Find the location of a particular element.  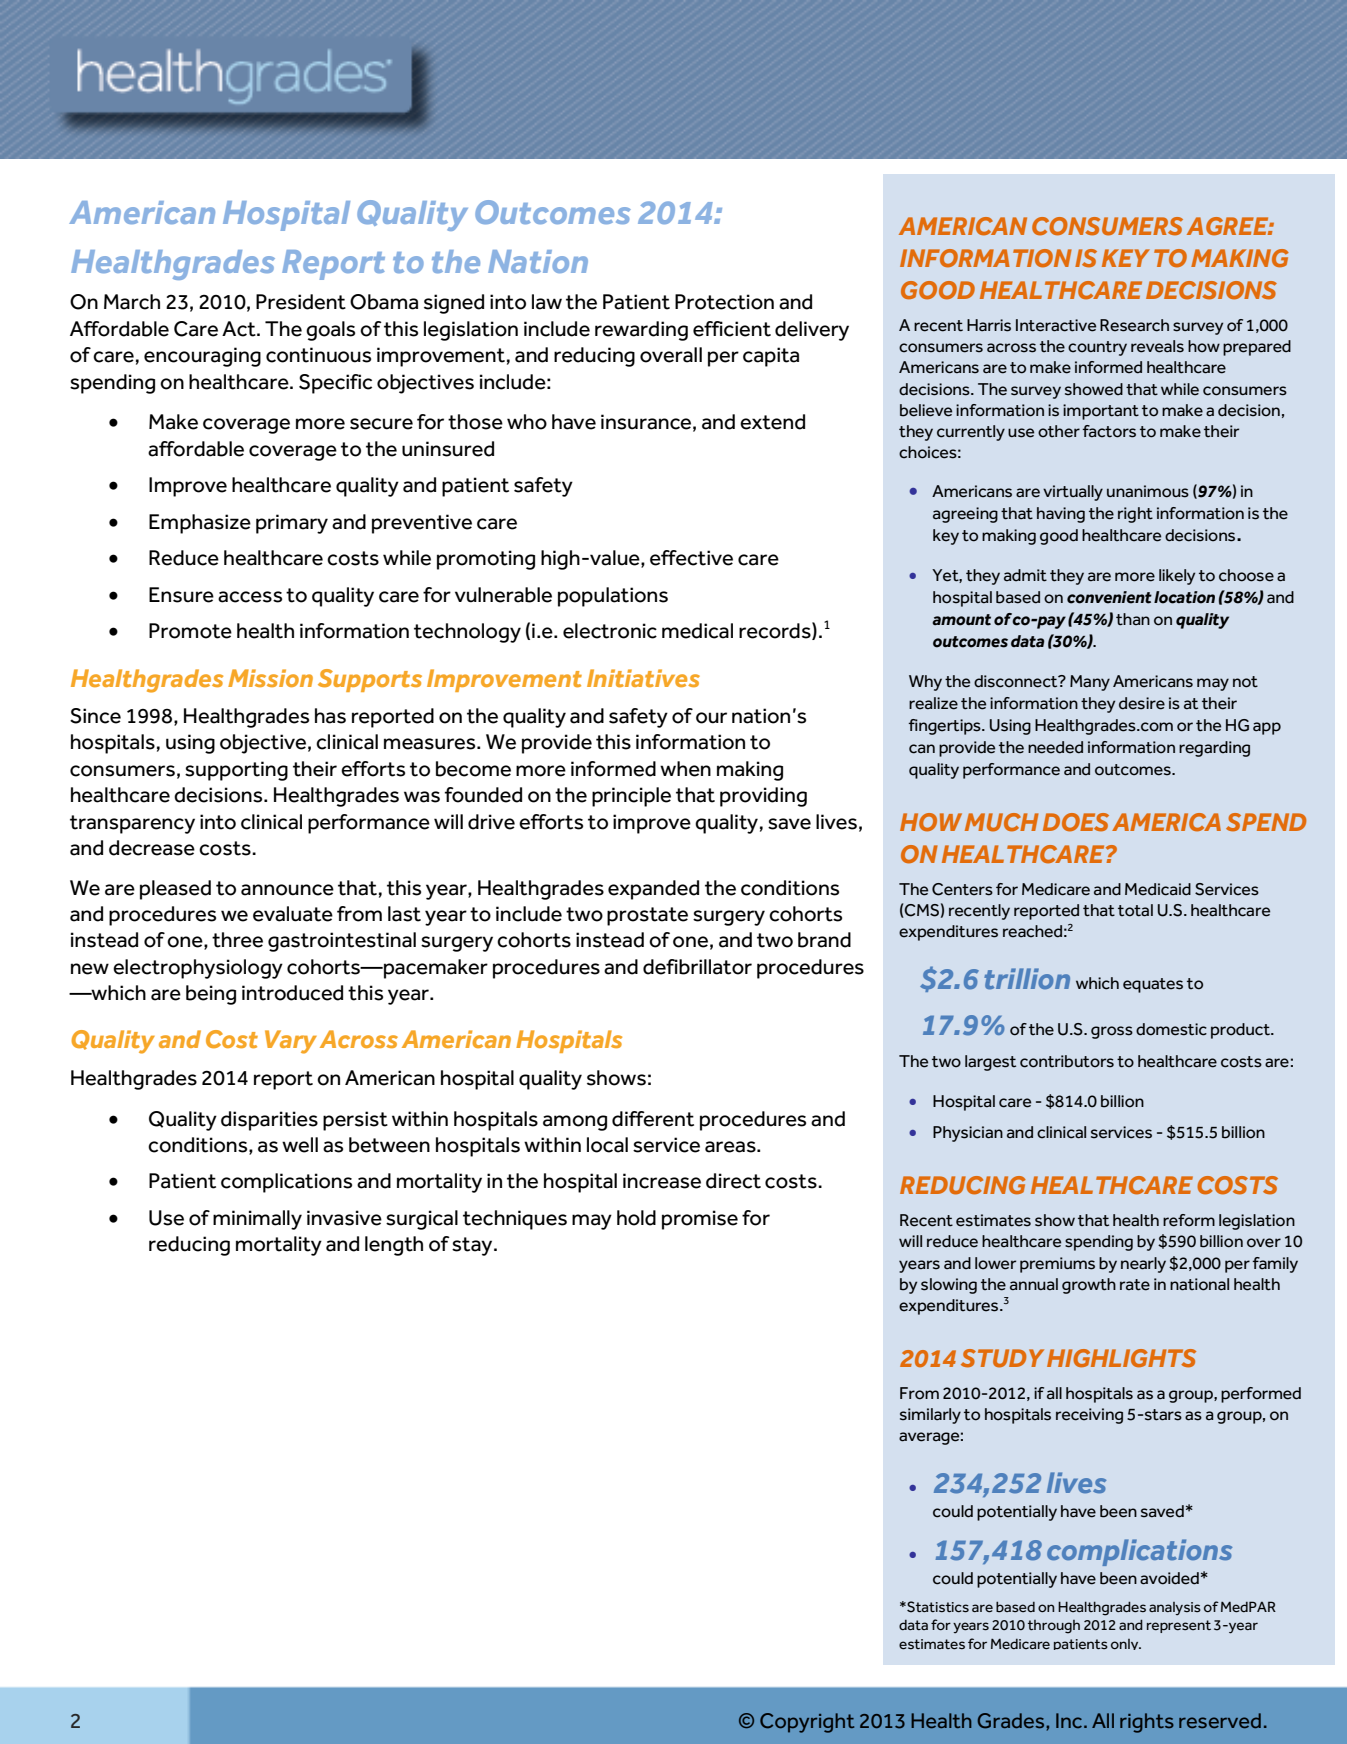

through is located at coordinates (1054, 1627).
